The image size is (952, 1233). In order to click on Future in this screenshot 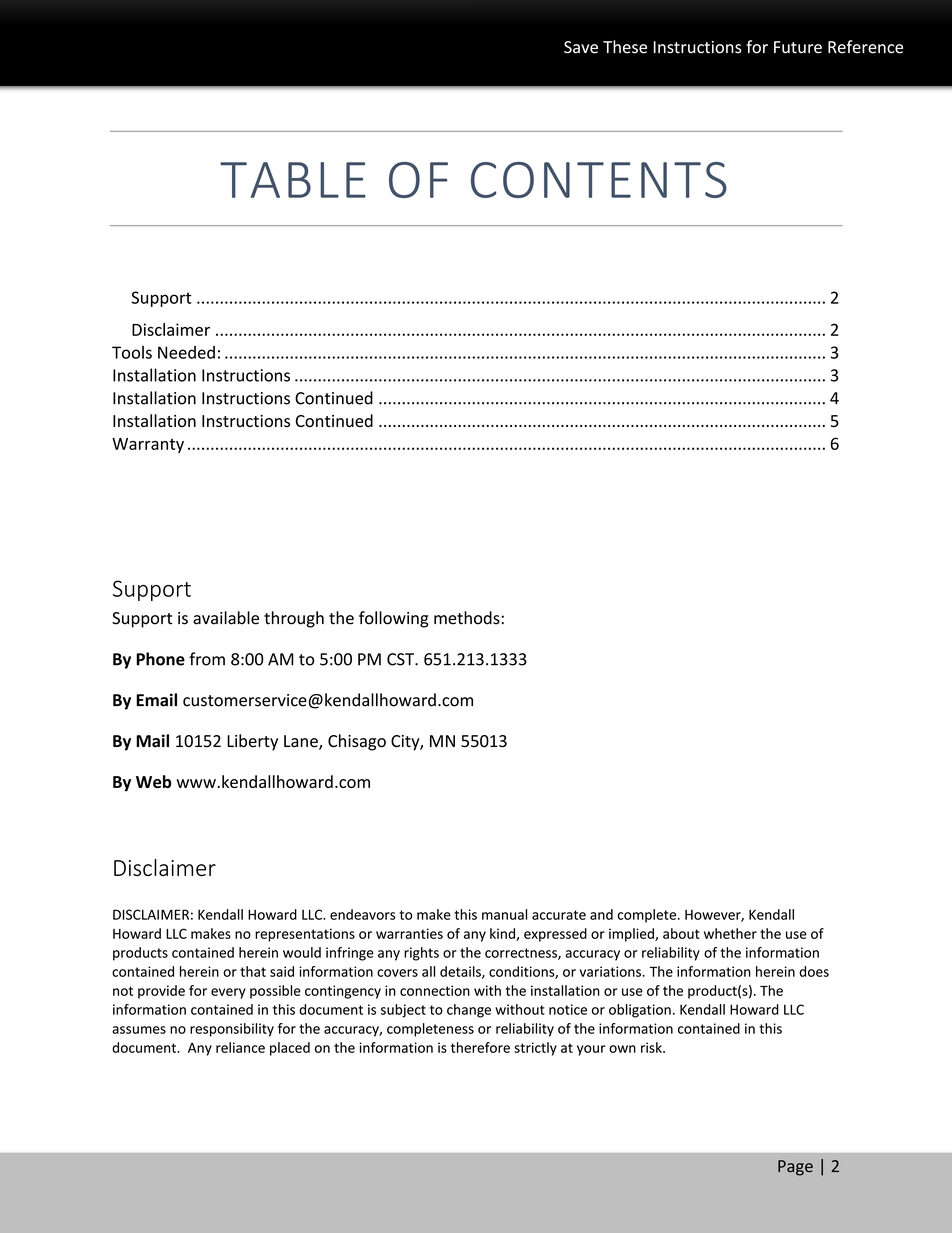, I will do `click(798, 47)`.
